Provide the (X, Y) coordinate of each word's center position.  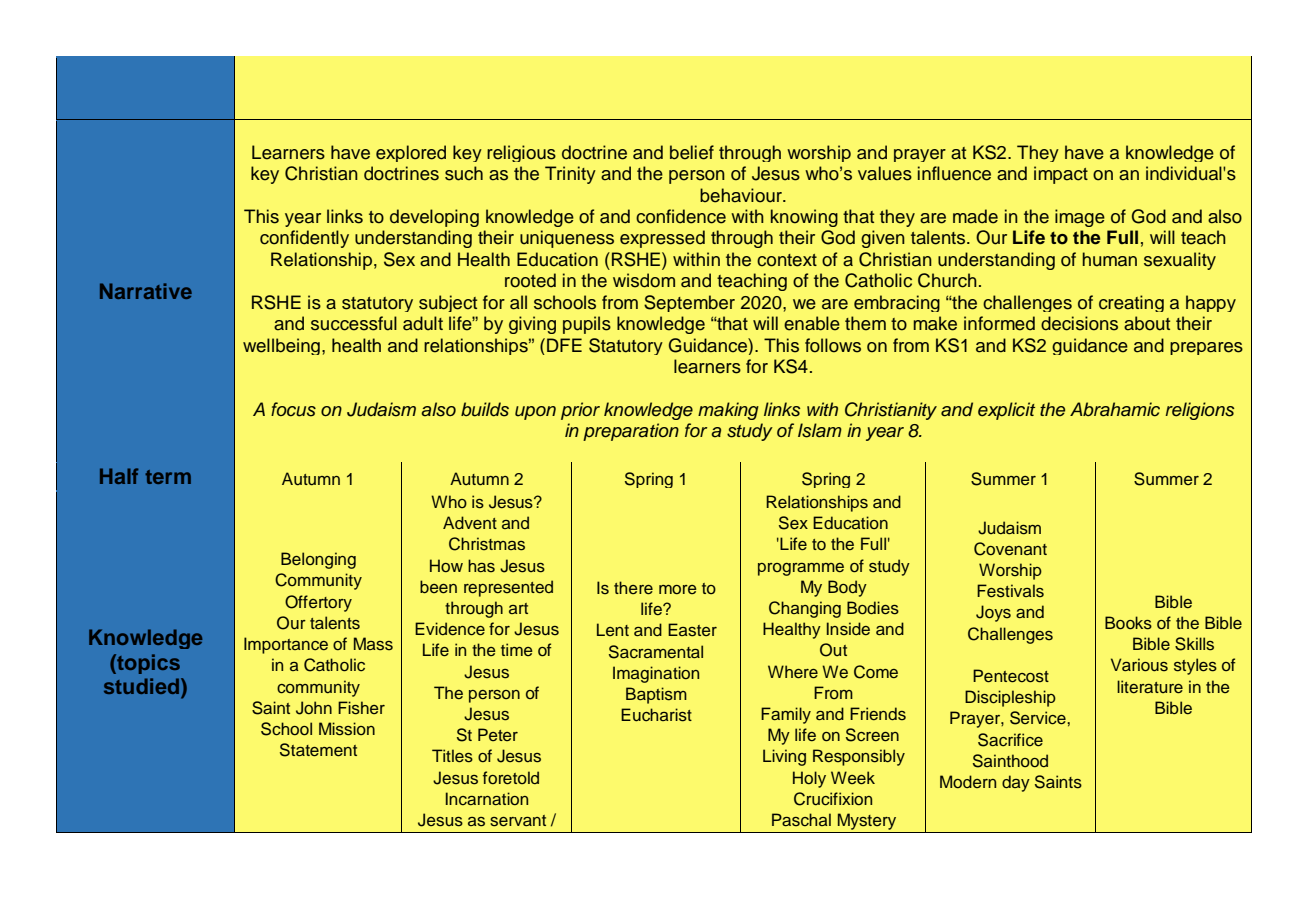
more (678, 589)
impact (1061, 175)
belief (692, 152)
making (728, 411)
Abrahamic (1115, 409)
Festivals (1010, 591)
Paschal (801, 819)
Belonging (318, 560)
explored (411, 153)
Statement (318, 750)
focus (293, 409)
